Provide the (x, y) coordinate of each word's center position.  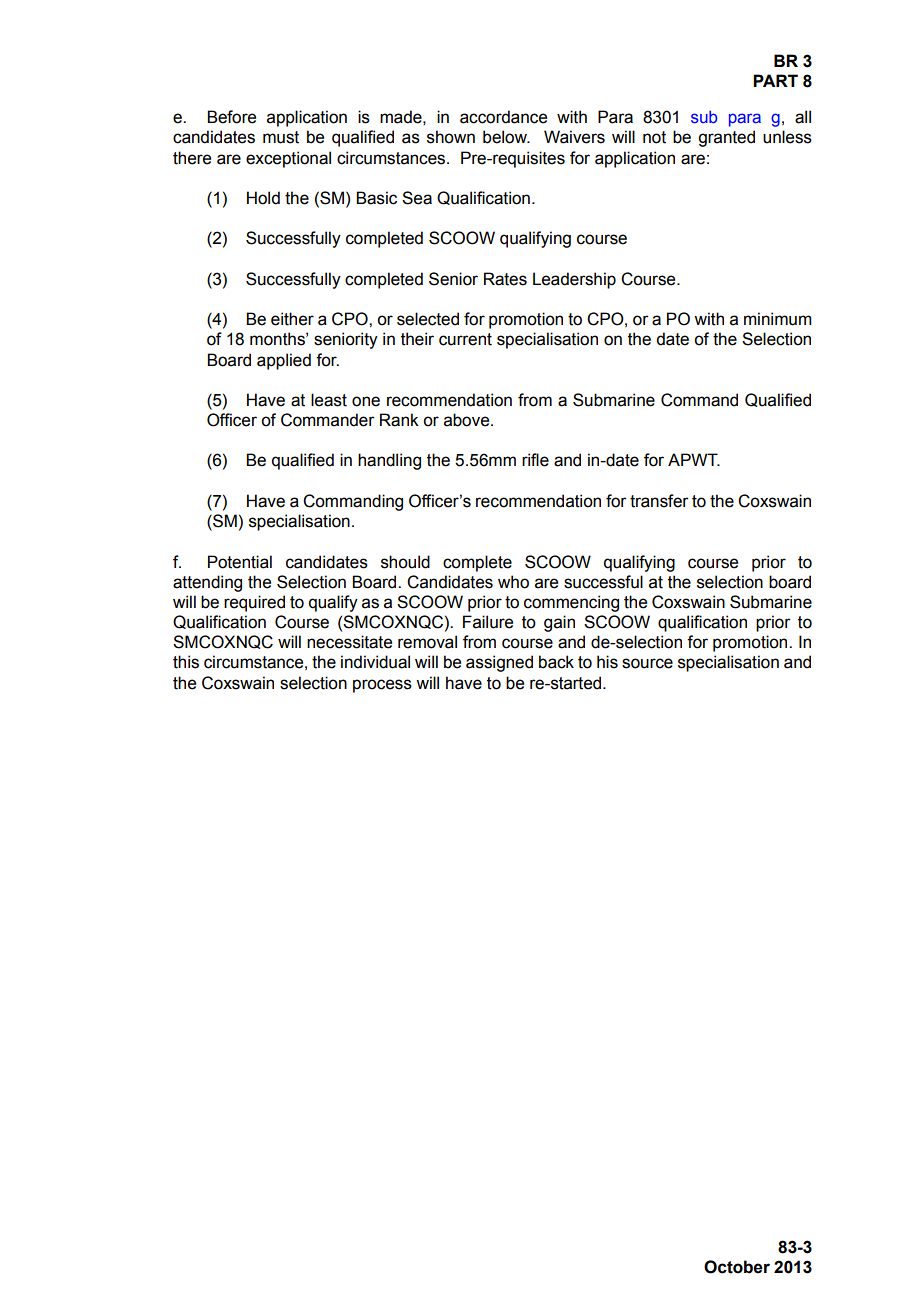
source (647, 663)
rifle (535, 460)
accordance (503, 117)
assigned (499, 663)
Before (231, 117)
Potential (240, 562)
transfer (659, 501)
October (737, 1267)
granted (726, 138)
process (382, 686)
